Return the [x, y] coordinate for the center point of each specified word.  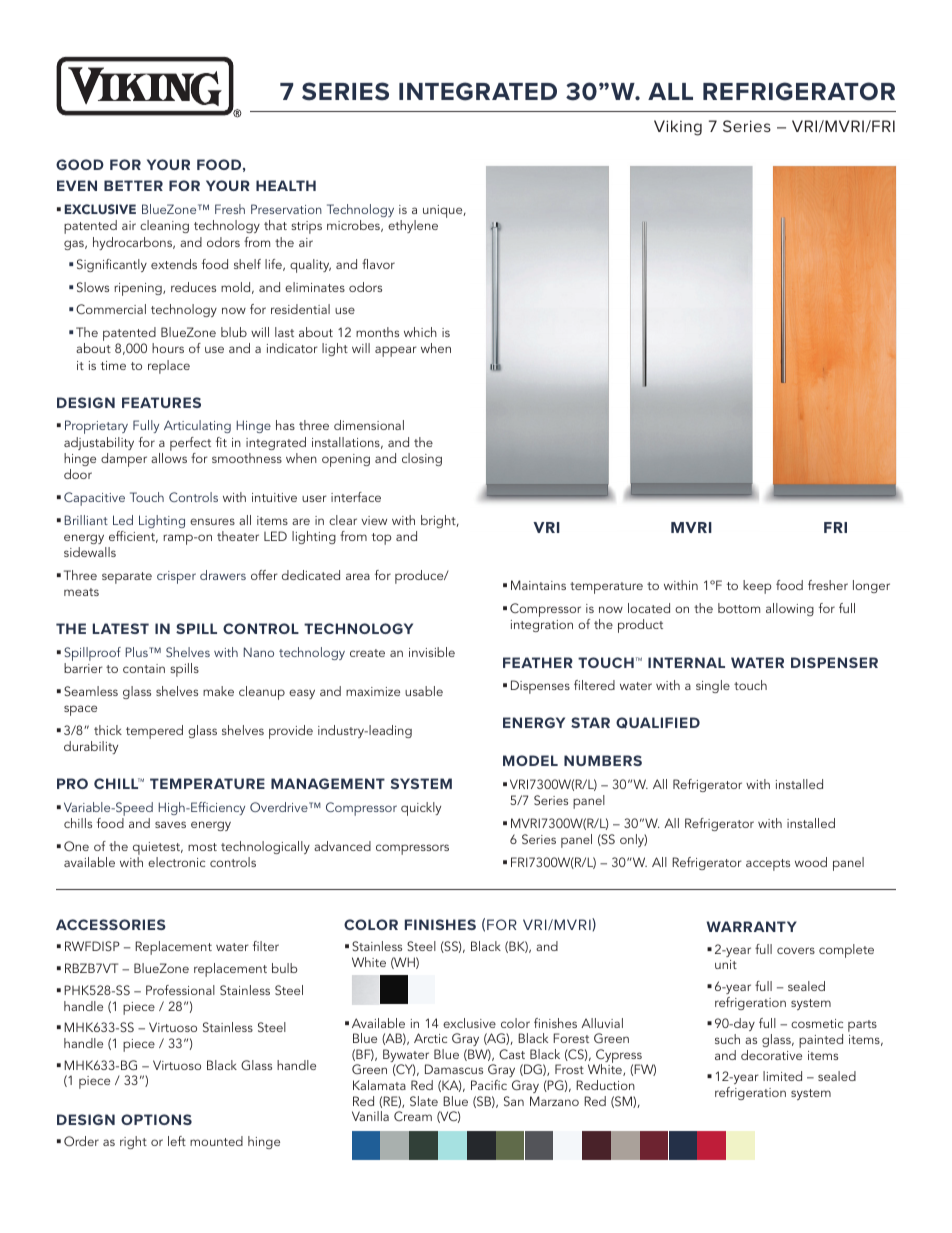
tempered [154, 732]
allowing [790, 609]
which [420, 332]
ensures [212, 521]
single [713, 686]
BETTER [133, 185]
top [381, 539]
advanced [342, 846]
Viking [678, 128]
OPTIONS [156, 1119]
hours [168, 348]
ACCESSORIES [111, 924]
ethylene [413, 226]
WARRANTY [752, 926]
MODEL [530, 760]
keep [757, 587]
